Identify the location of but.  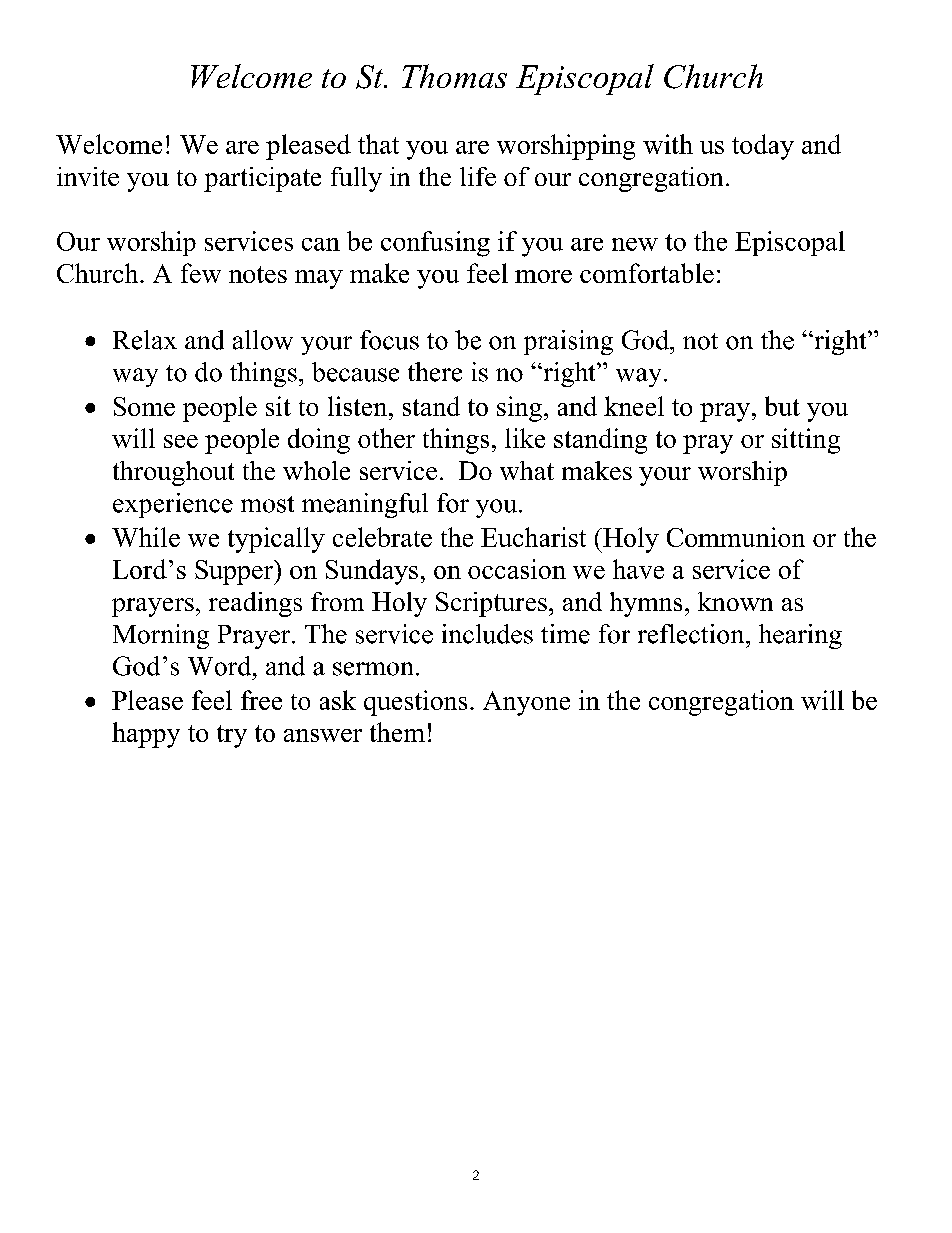
(782, 406).
